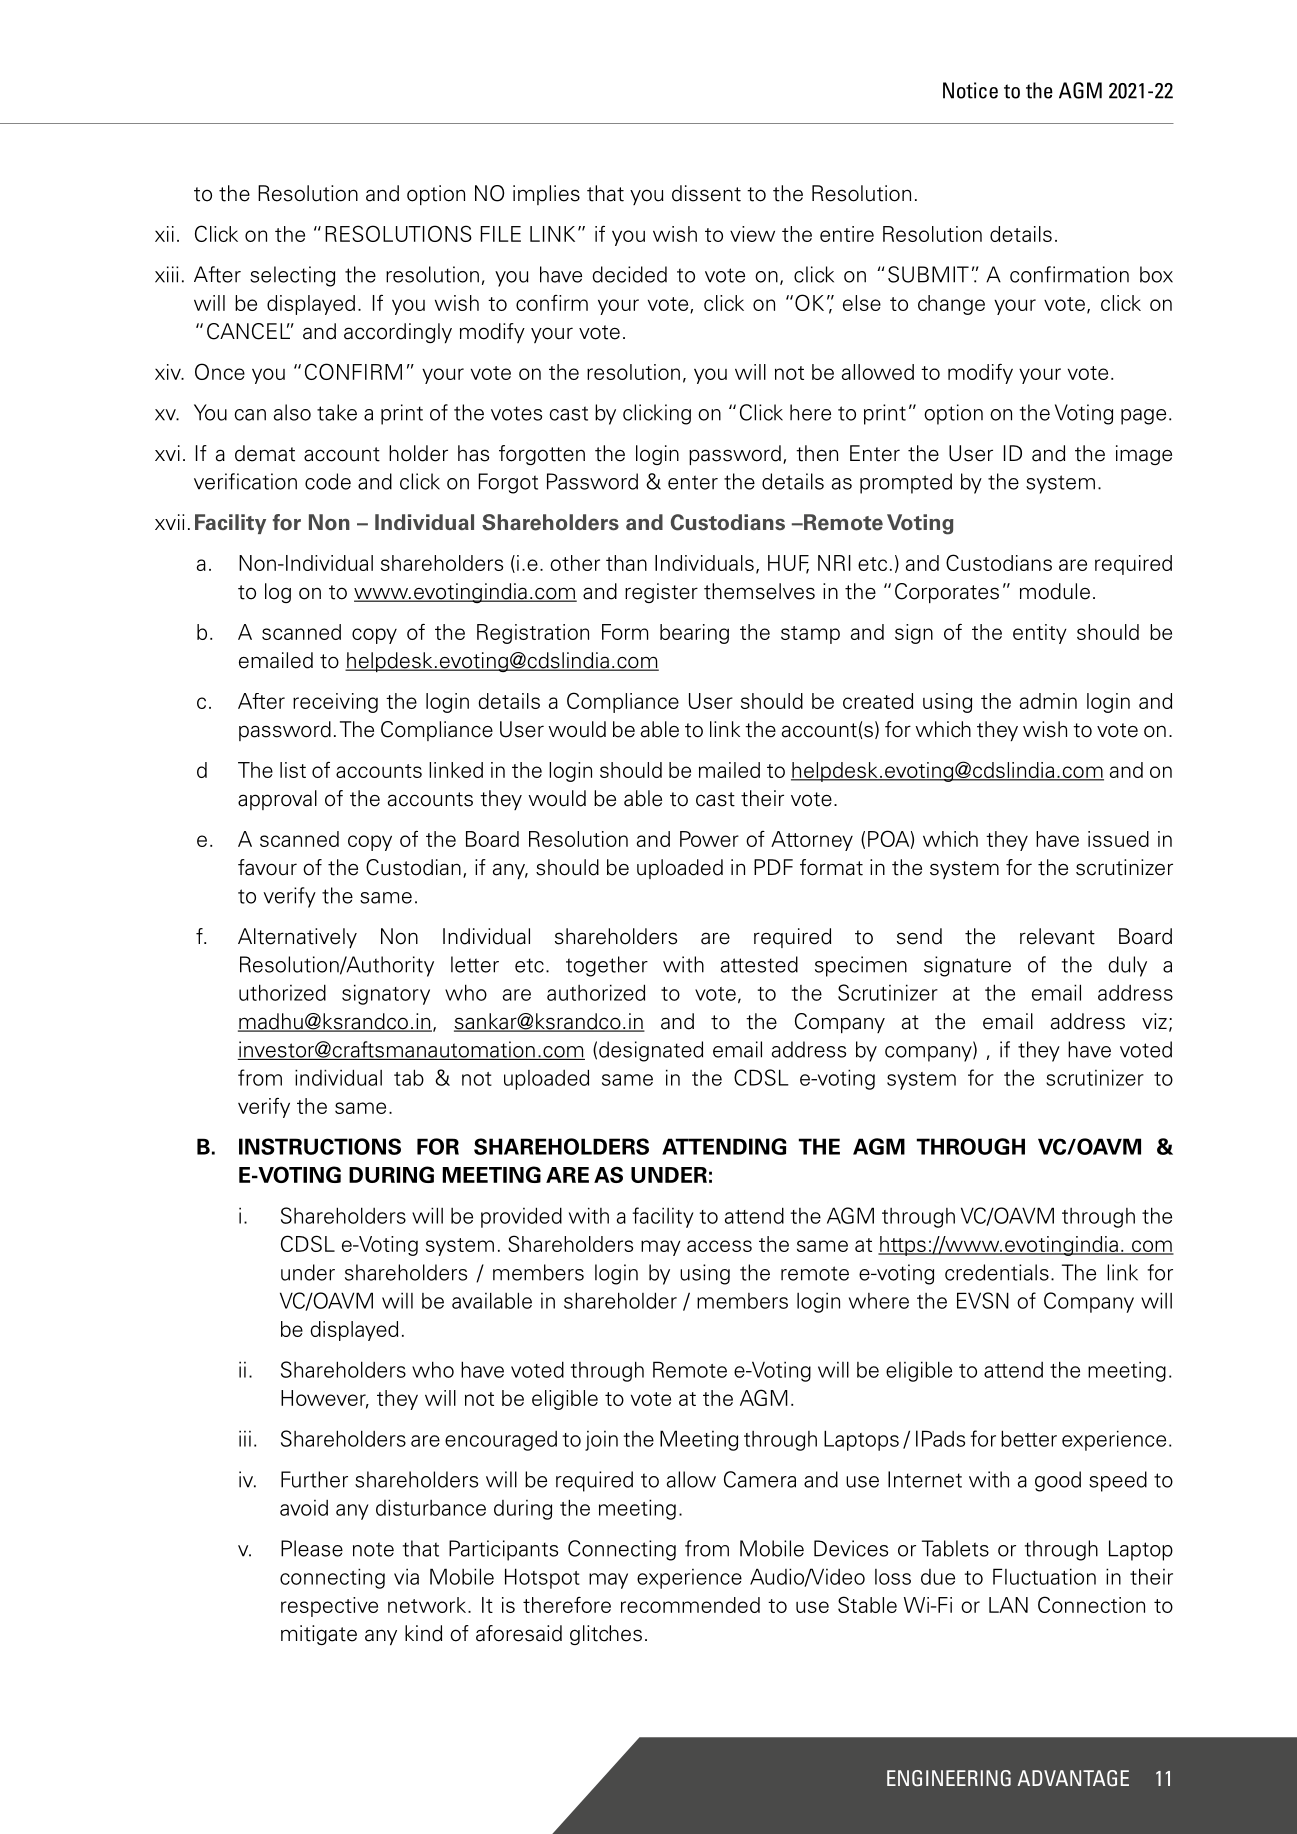 The height and width of the image is (1834, 1297). I want to click on relevant, so click(1057, 936).
